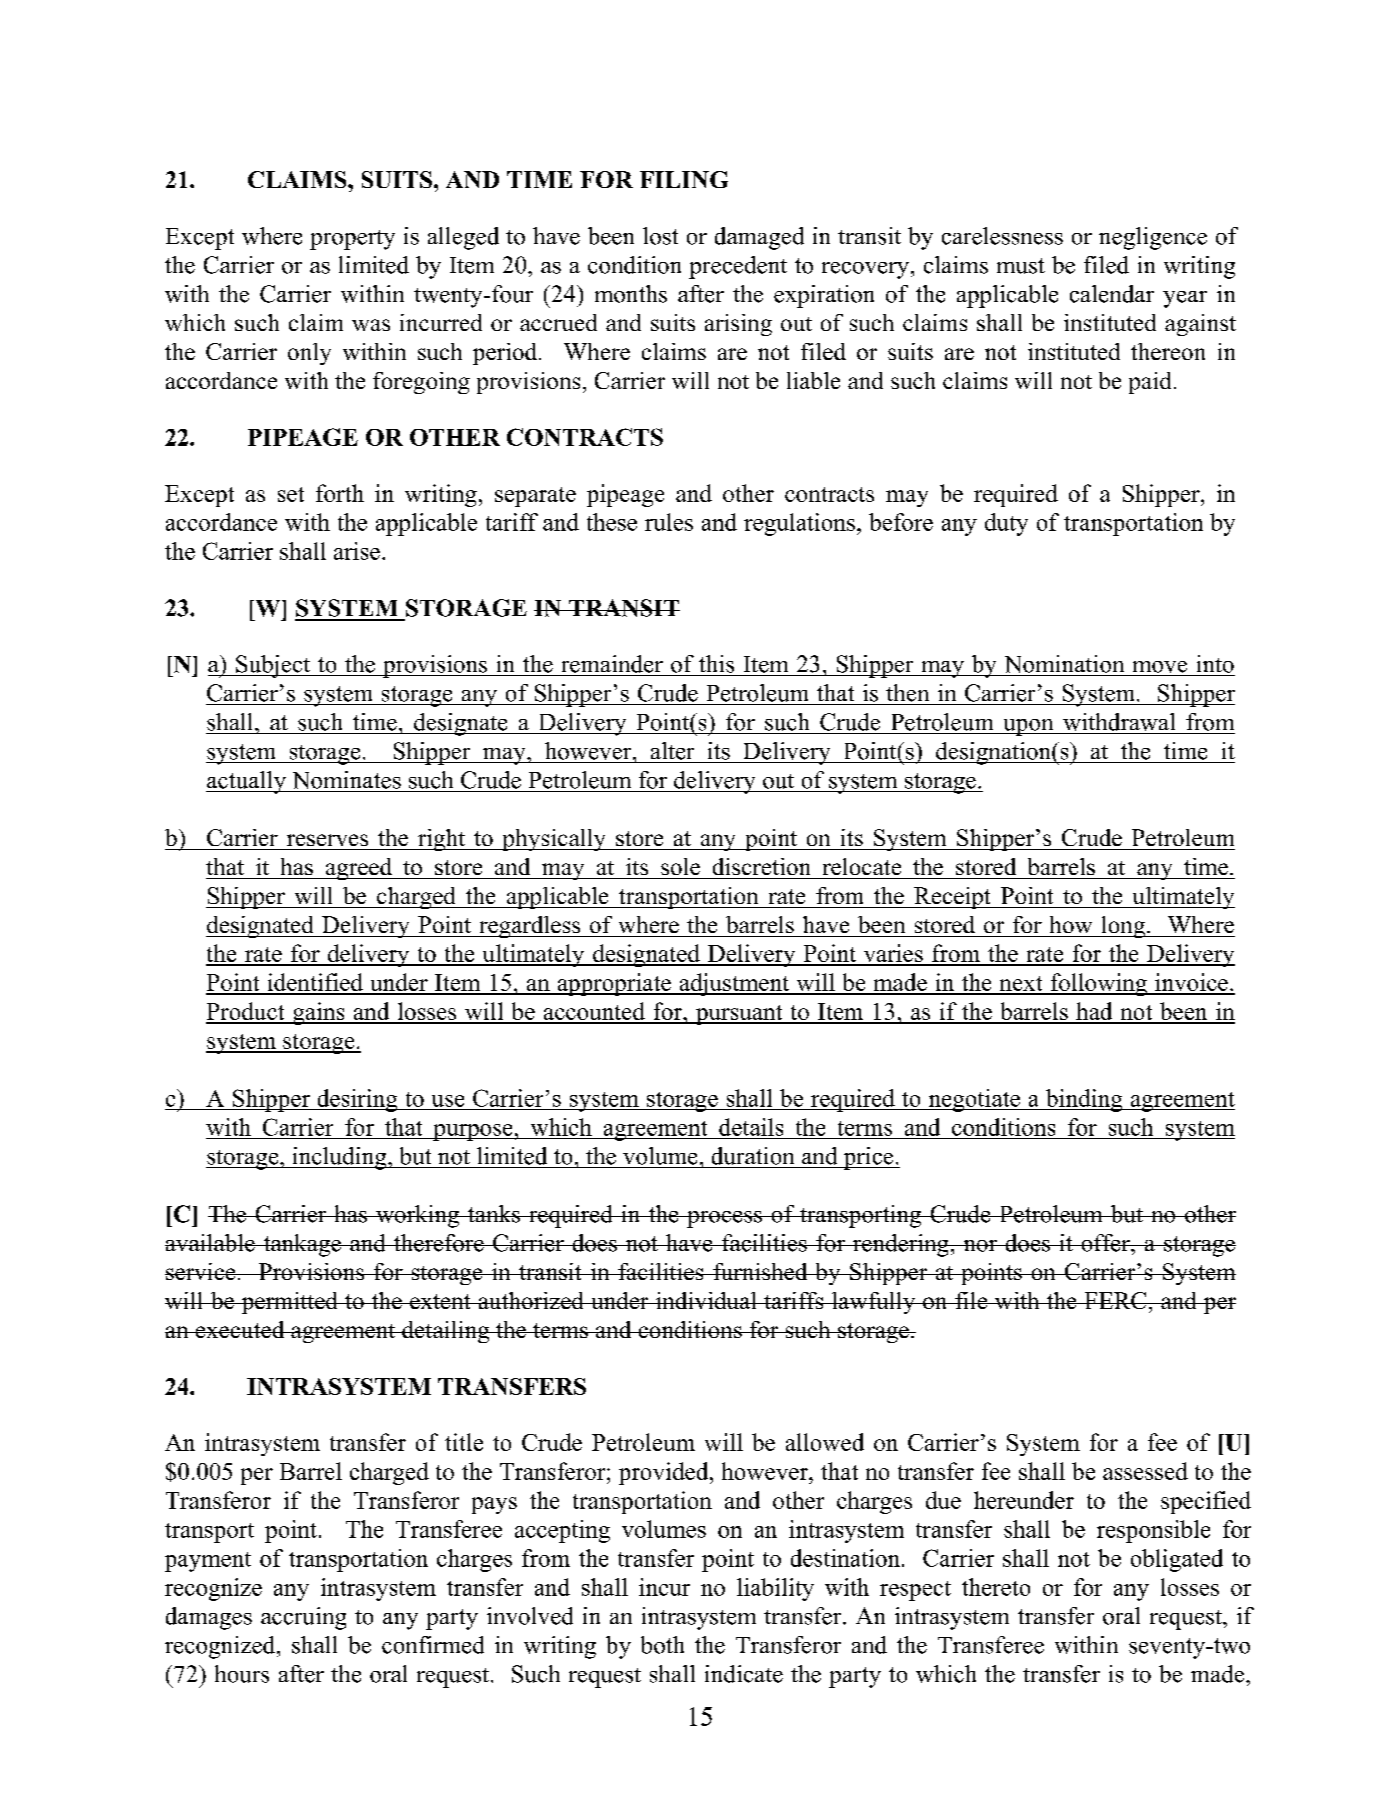  What do you see at coordinates (1064, 664) in the document?
I see `Nomination` at bounding box center [1064, 664].
